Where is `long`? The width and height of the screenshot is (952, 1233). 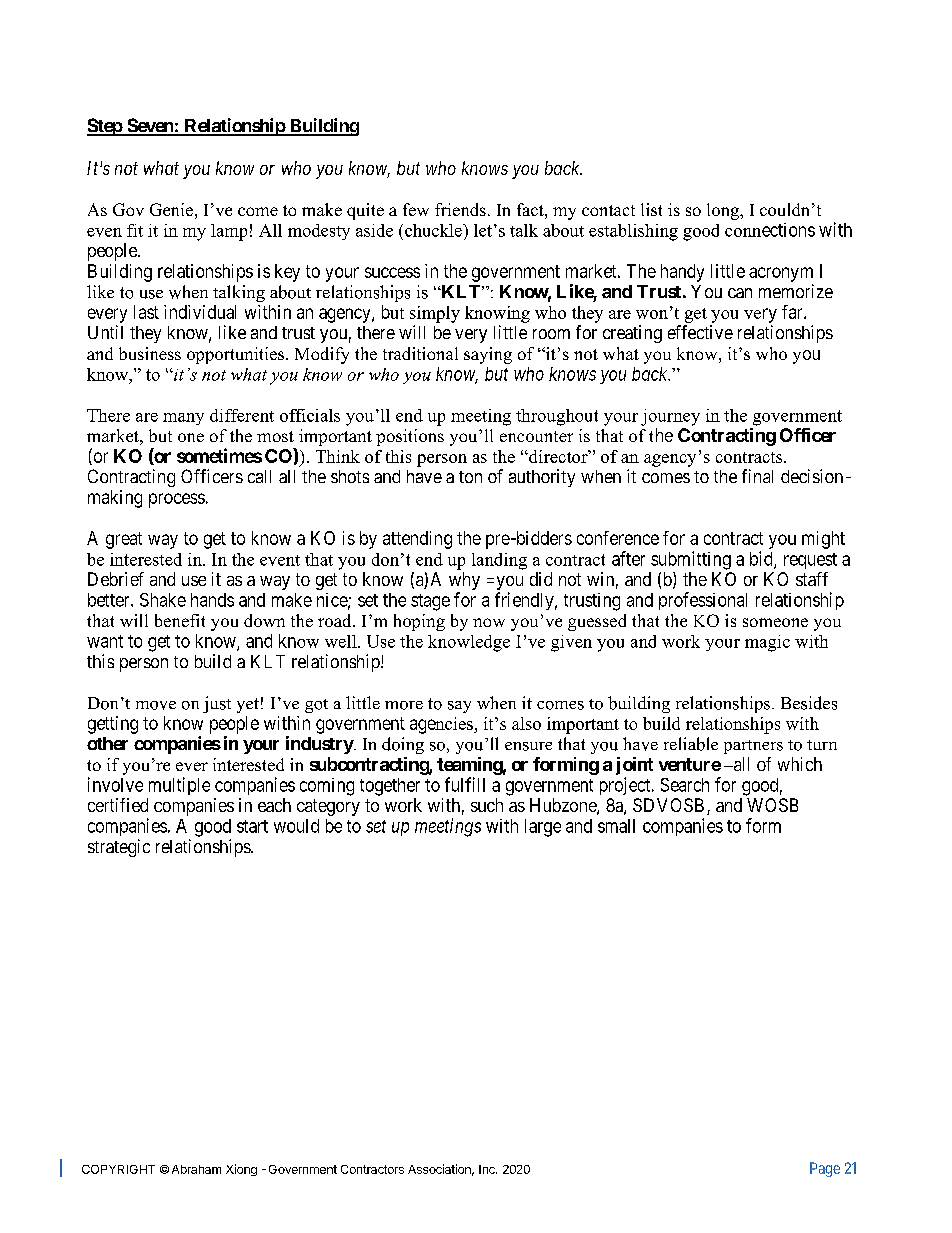
long is located at coordinates (724, 211).
